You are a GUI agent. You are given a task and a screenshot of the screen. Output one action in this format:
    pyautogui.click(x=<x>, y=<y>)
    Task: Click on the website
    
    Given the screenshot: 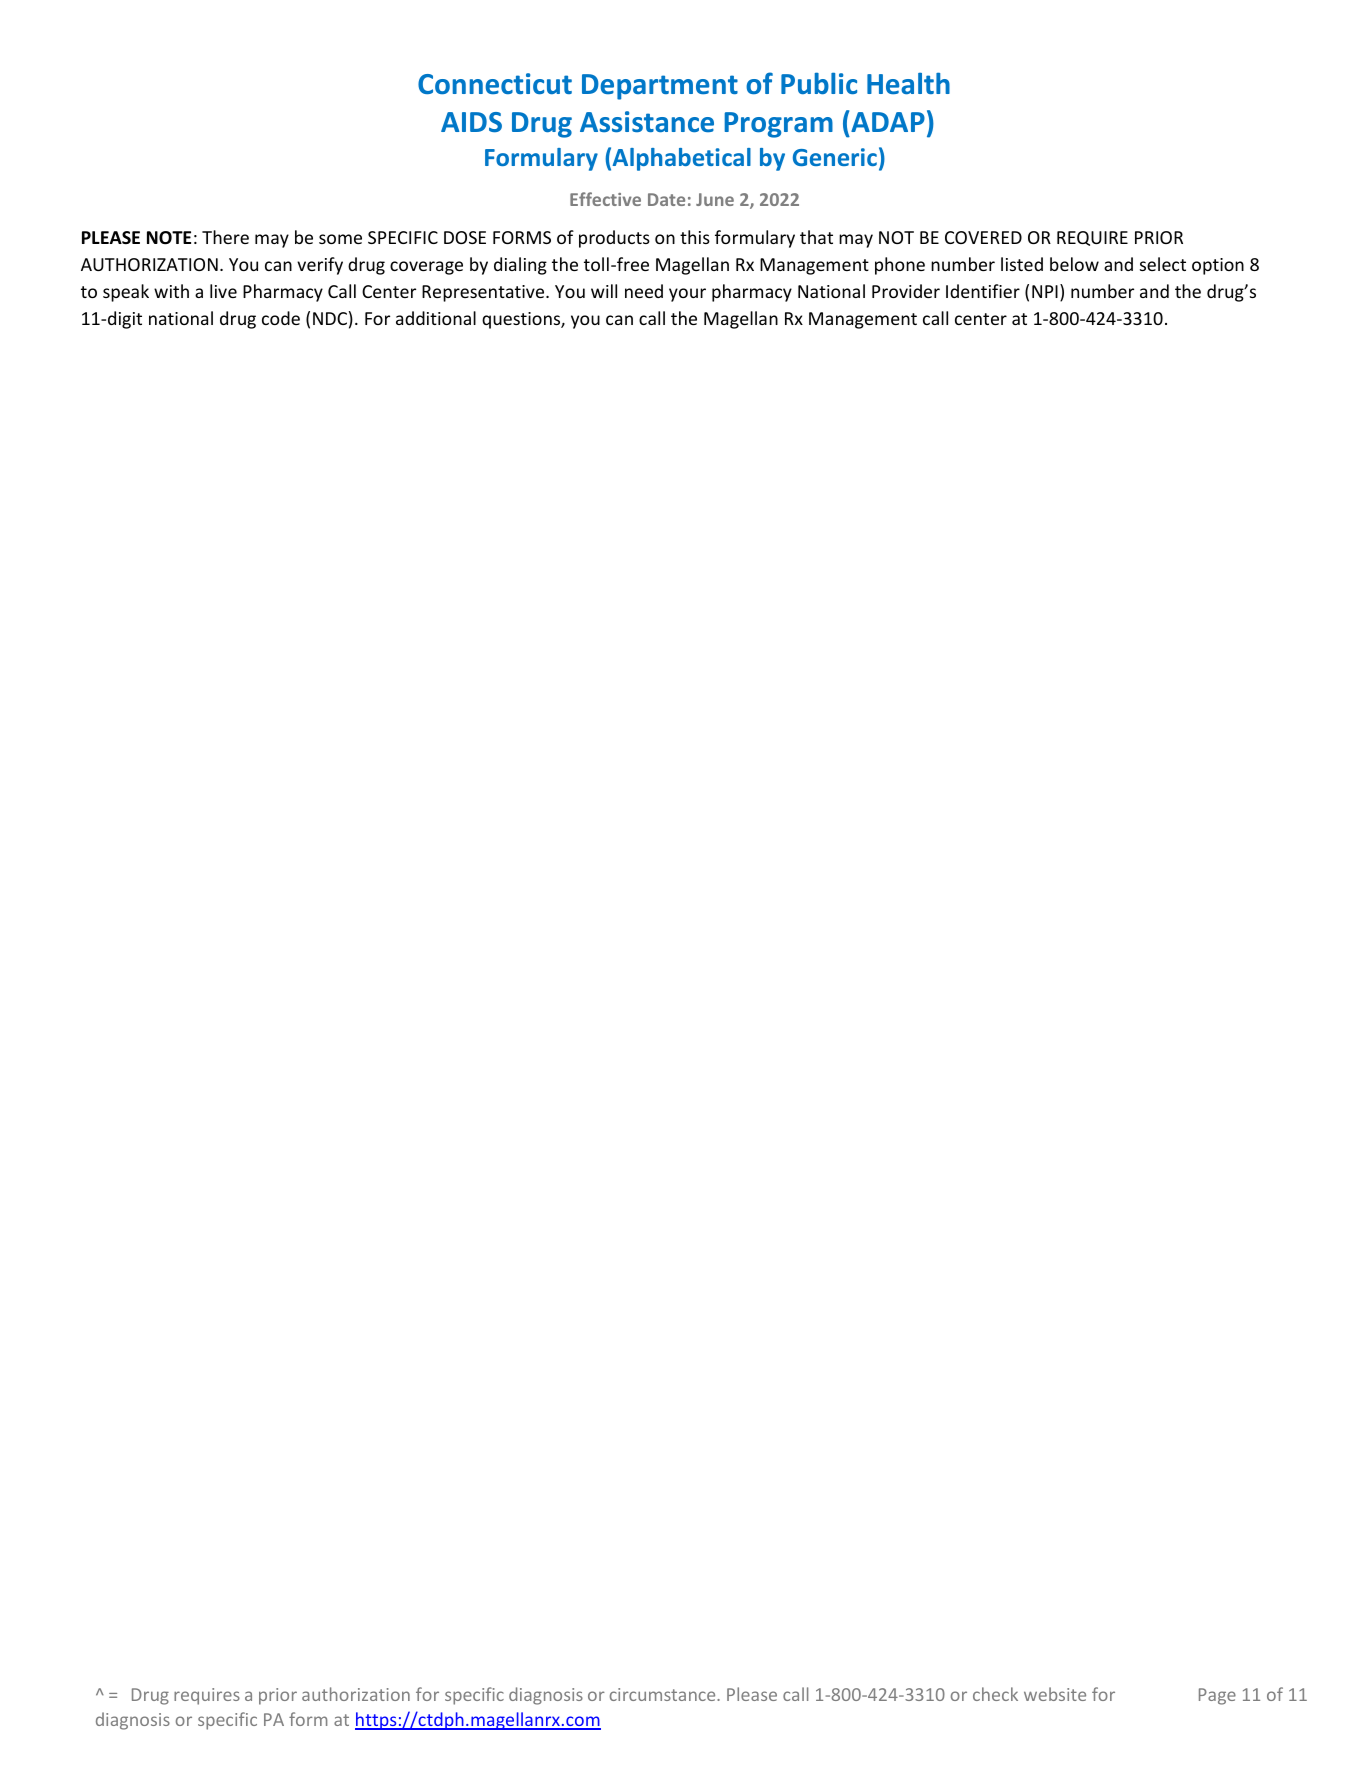 What is the action you would take?
    pyautogui.click(x=1055, y=1694)
